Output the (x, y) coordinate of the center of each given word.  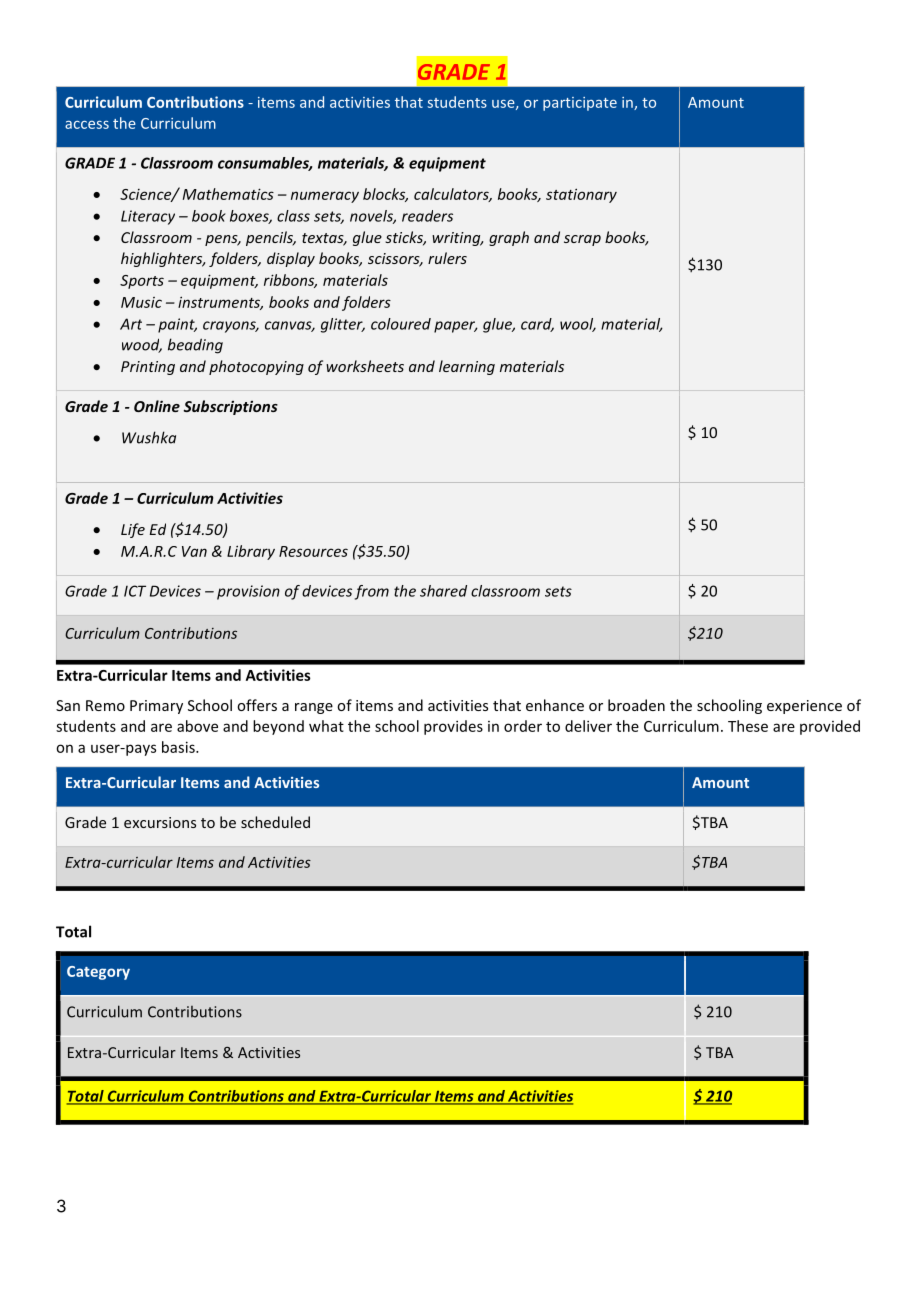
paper (456, 327)
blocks (385, 195)
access (87, 124)
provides (453, 727)
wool (578, 325)
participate (580, 104)
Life (133, 530)
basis (179, 747)
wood (142, 345)
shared (443, 591)
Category (98, 973)
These (748, 726)
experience (804, 707)
